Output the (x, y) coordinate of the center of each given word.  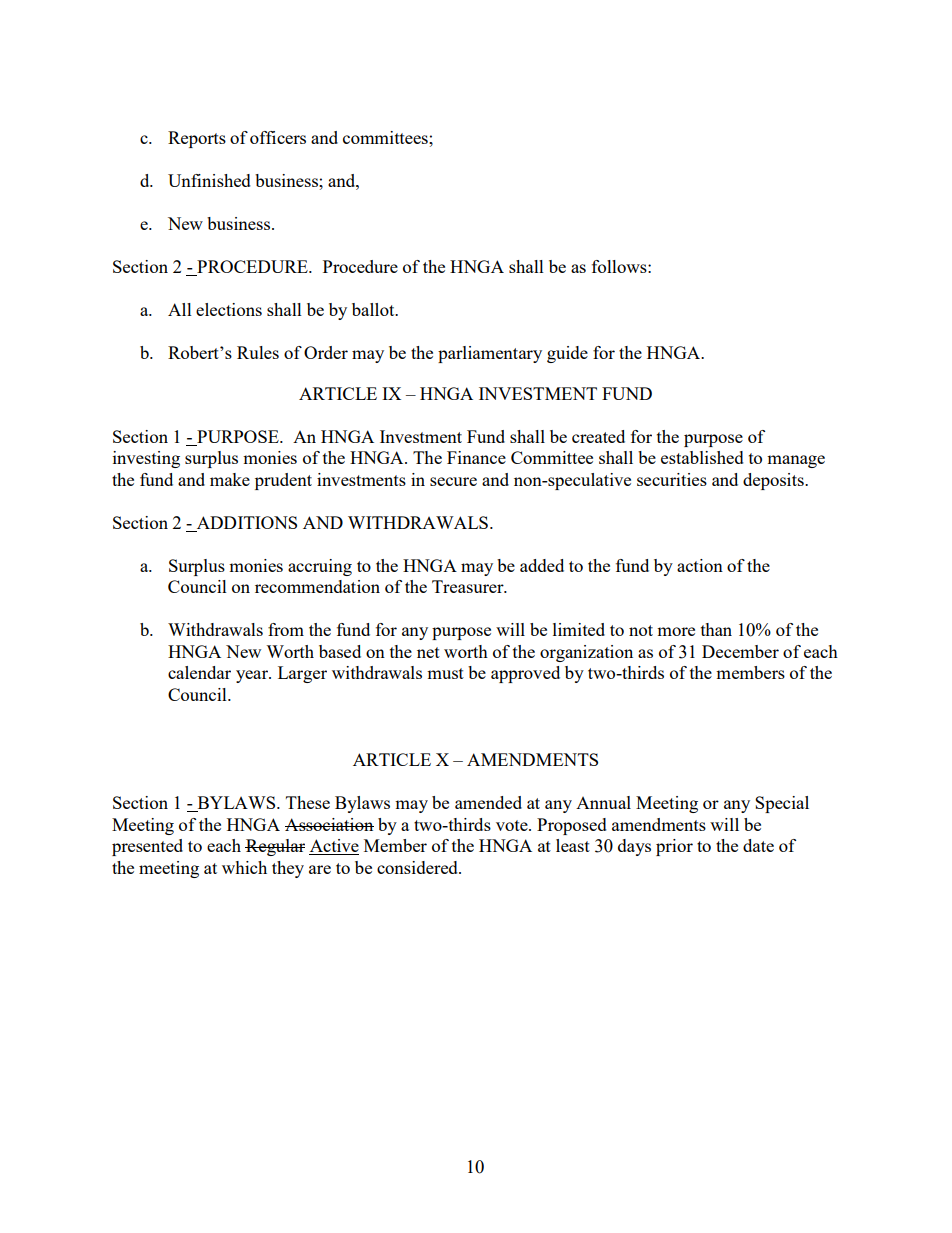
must (445, 673)
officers (278, 137)
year (253, 676)
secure (453, 481)
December (740, 651)
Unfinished (209, 180)
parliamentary (490, 354)
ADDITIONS (247, 522)
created (598, 436)
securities (672, 479)
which (244, 867)
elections (229, 309)
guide (567, 354)
